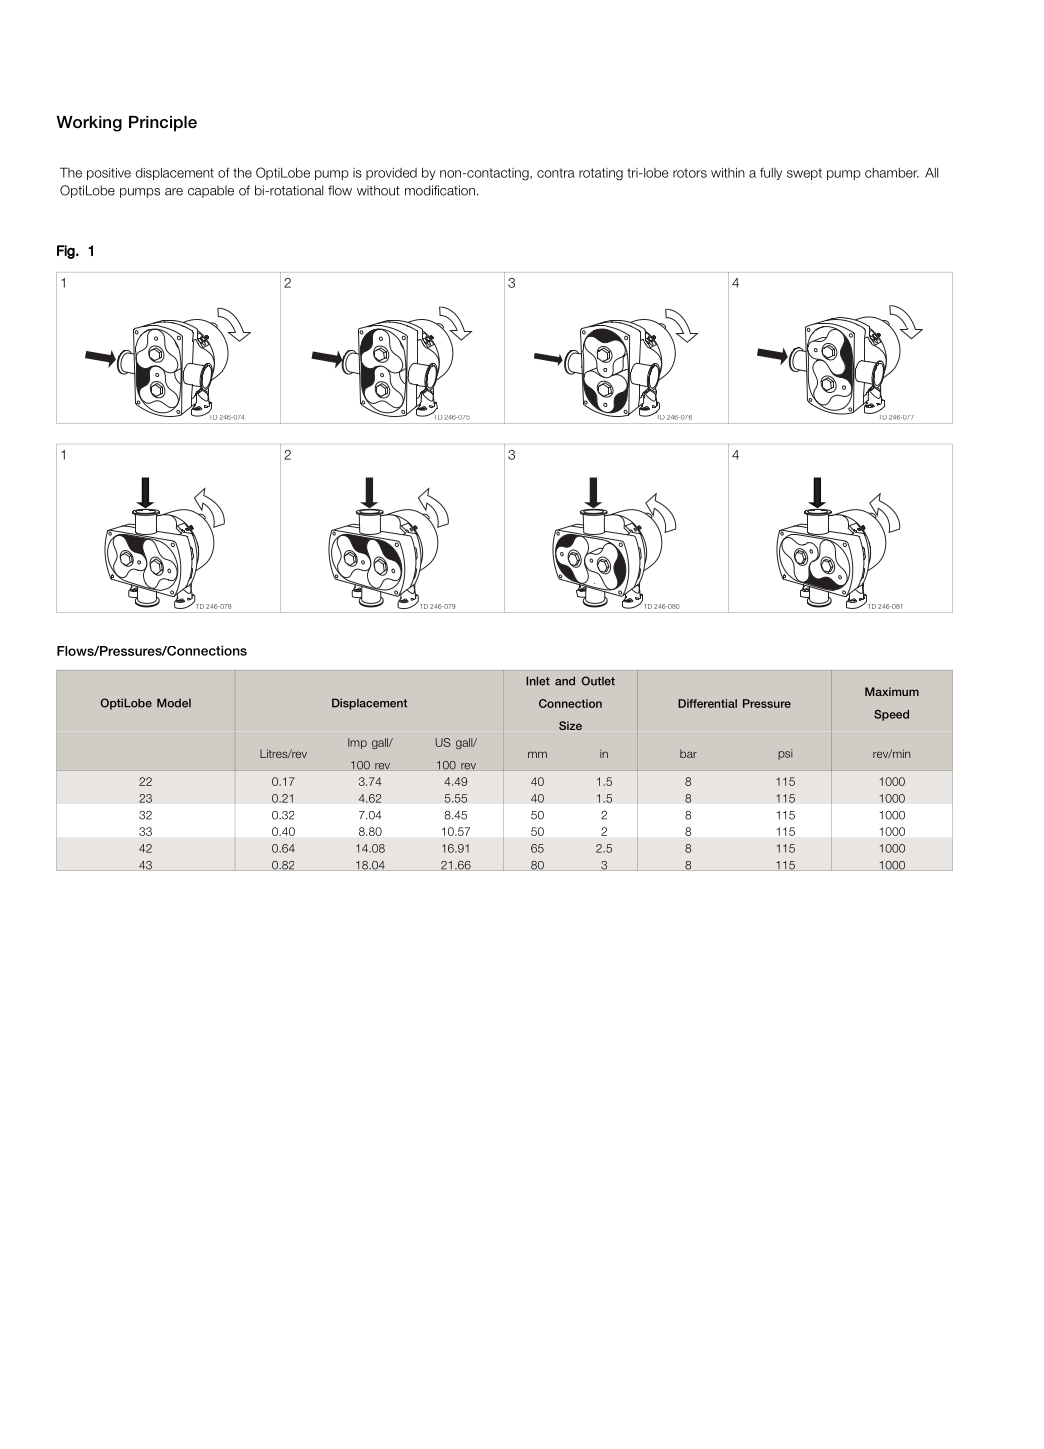  What do you see at coordinates (570, 725) in the page?
I see `Size` at bounding box center [570, 725].
